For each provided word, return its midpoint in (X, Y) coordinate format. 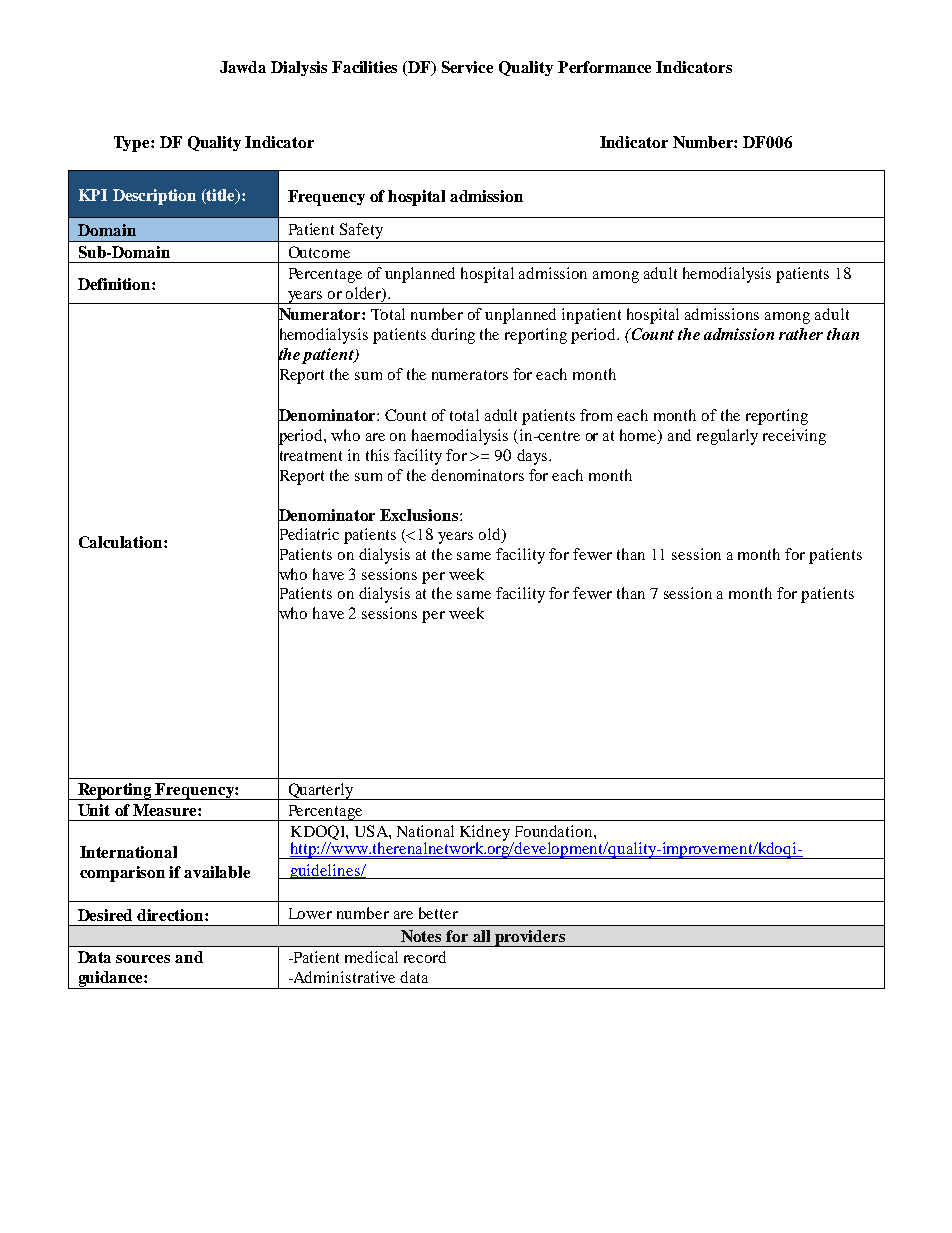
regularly (727, 437)
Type (133, 144)
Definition (115, 284)
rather (801, 334)
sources (143, 959)
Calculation (122, 542)
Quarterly (320, 791)
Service (467, 67)
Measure (166, 810)
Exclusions (419, 515)
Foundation (555, 831)
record (425, 957)
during (453, 336)
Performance (604, 67)
